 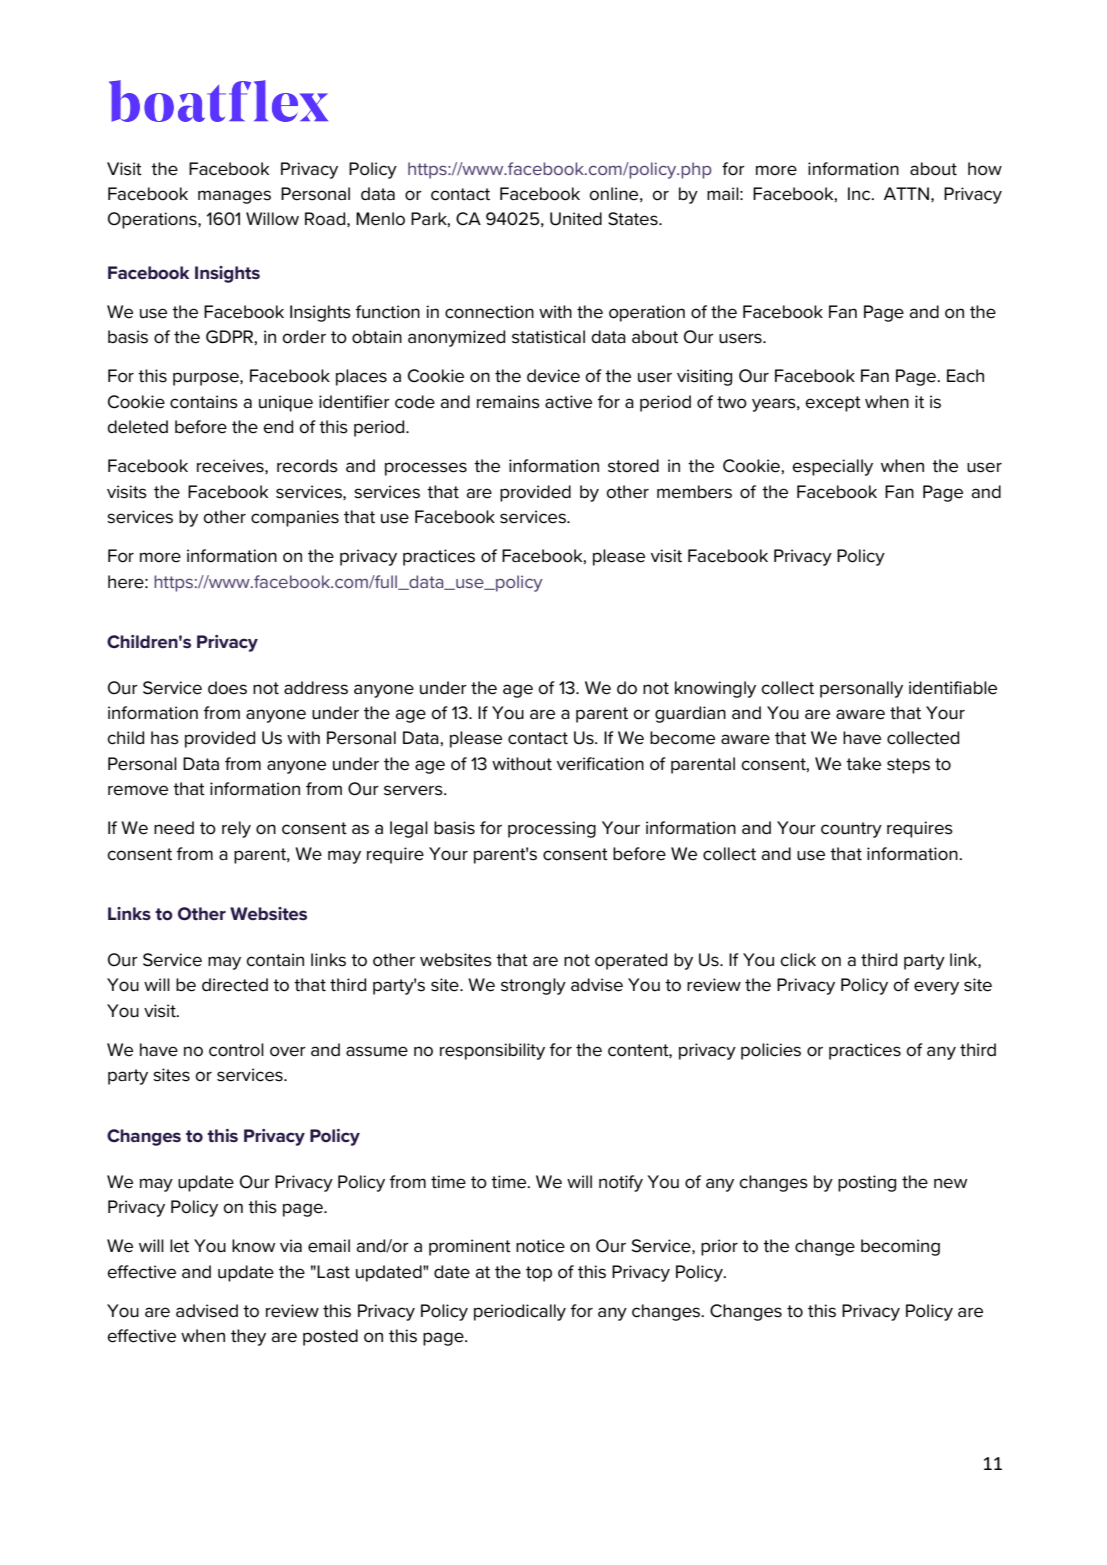 I want to click on companies, so click(x=295, y=518).
